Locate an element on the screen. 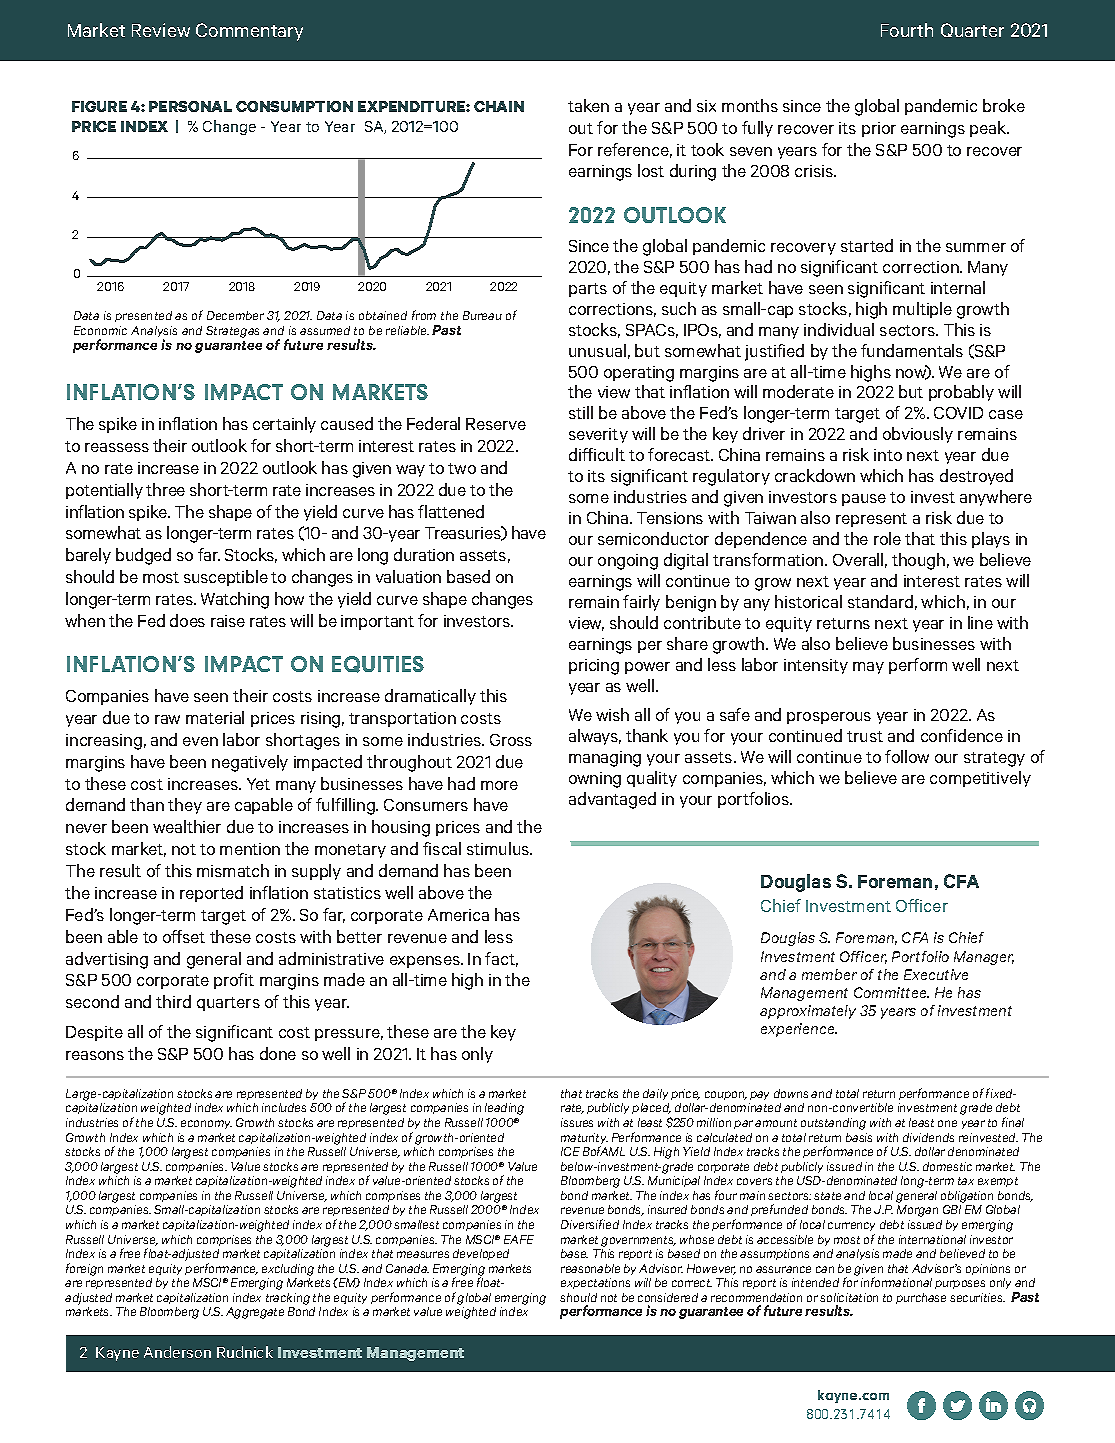 This screenshot has height=1443, width=1115. pricing is located at coordinates (594, 667).
